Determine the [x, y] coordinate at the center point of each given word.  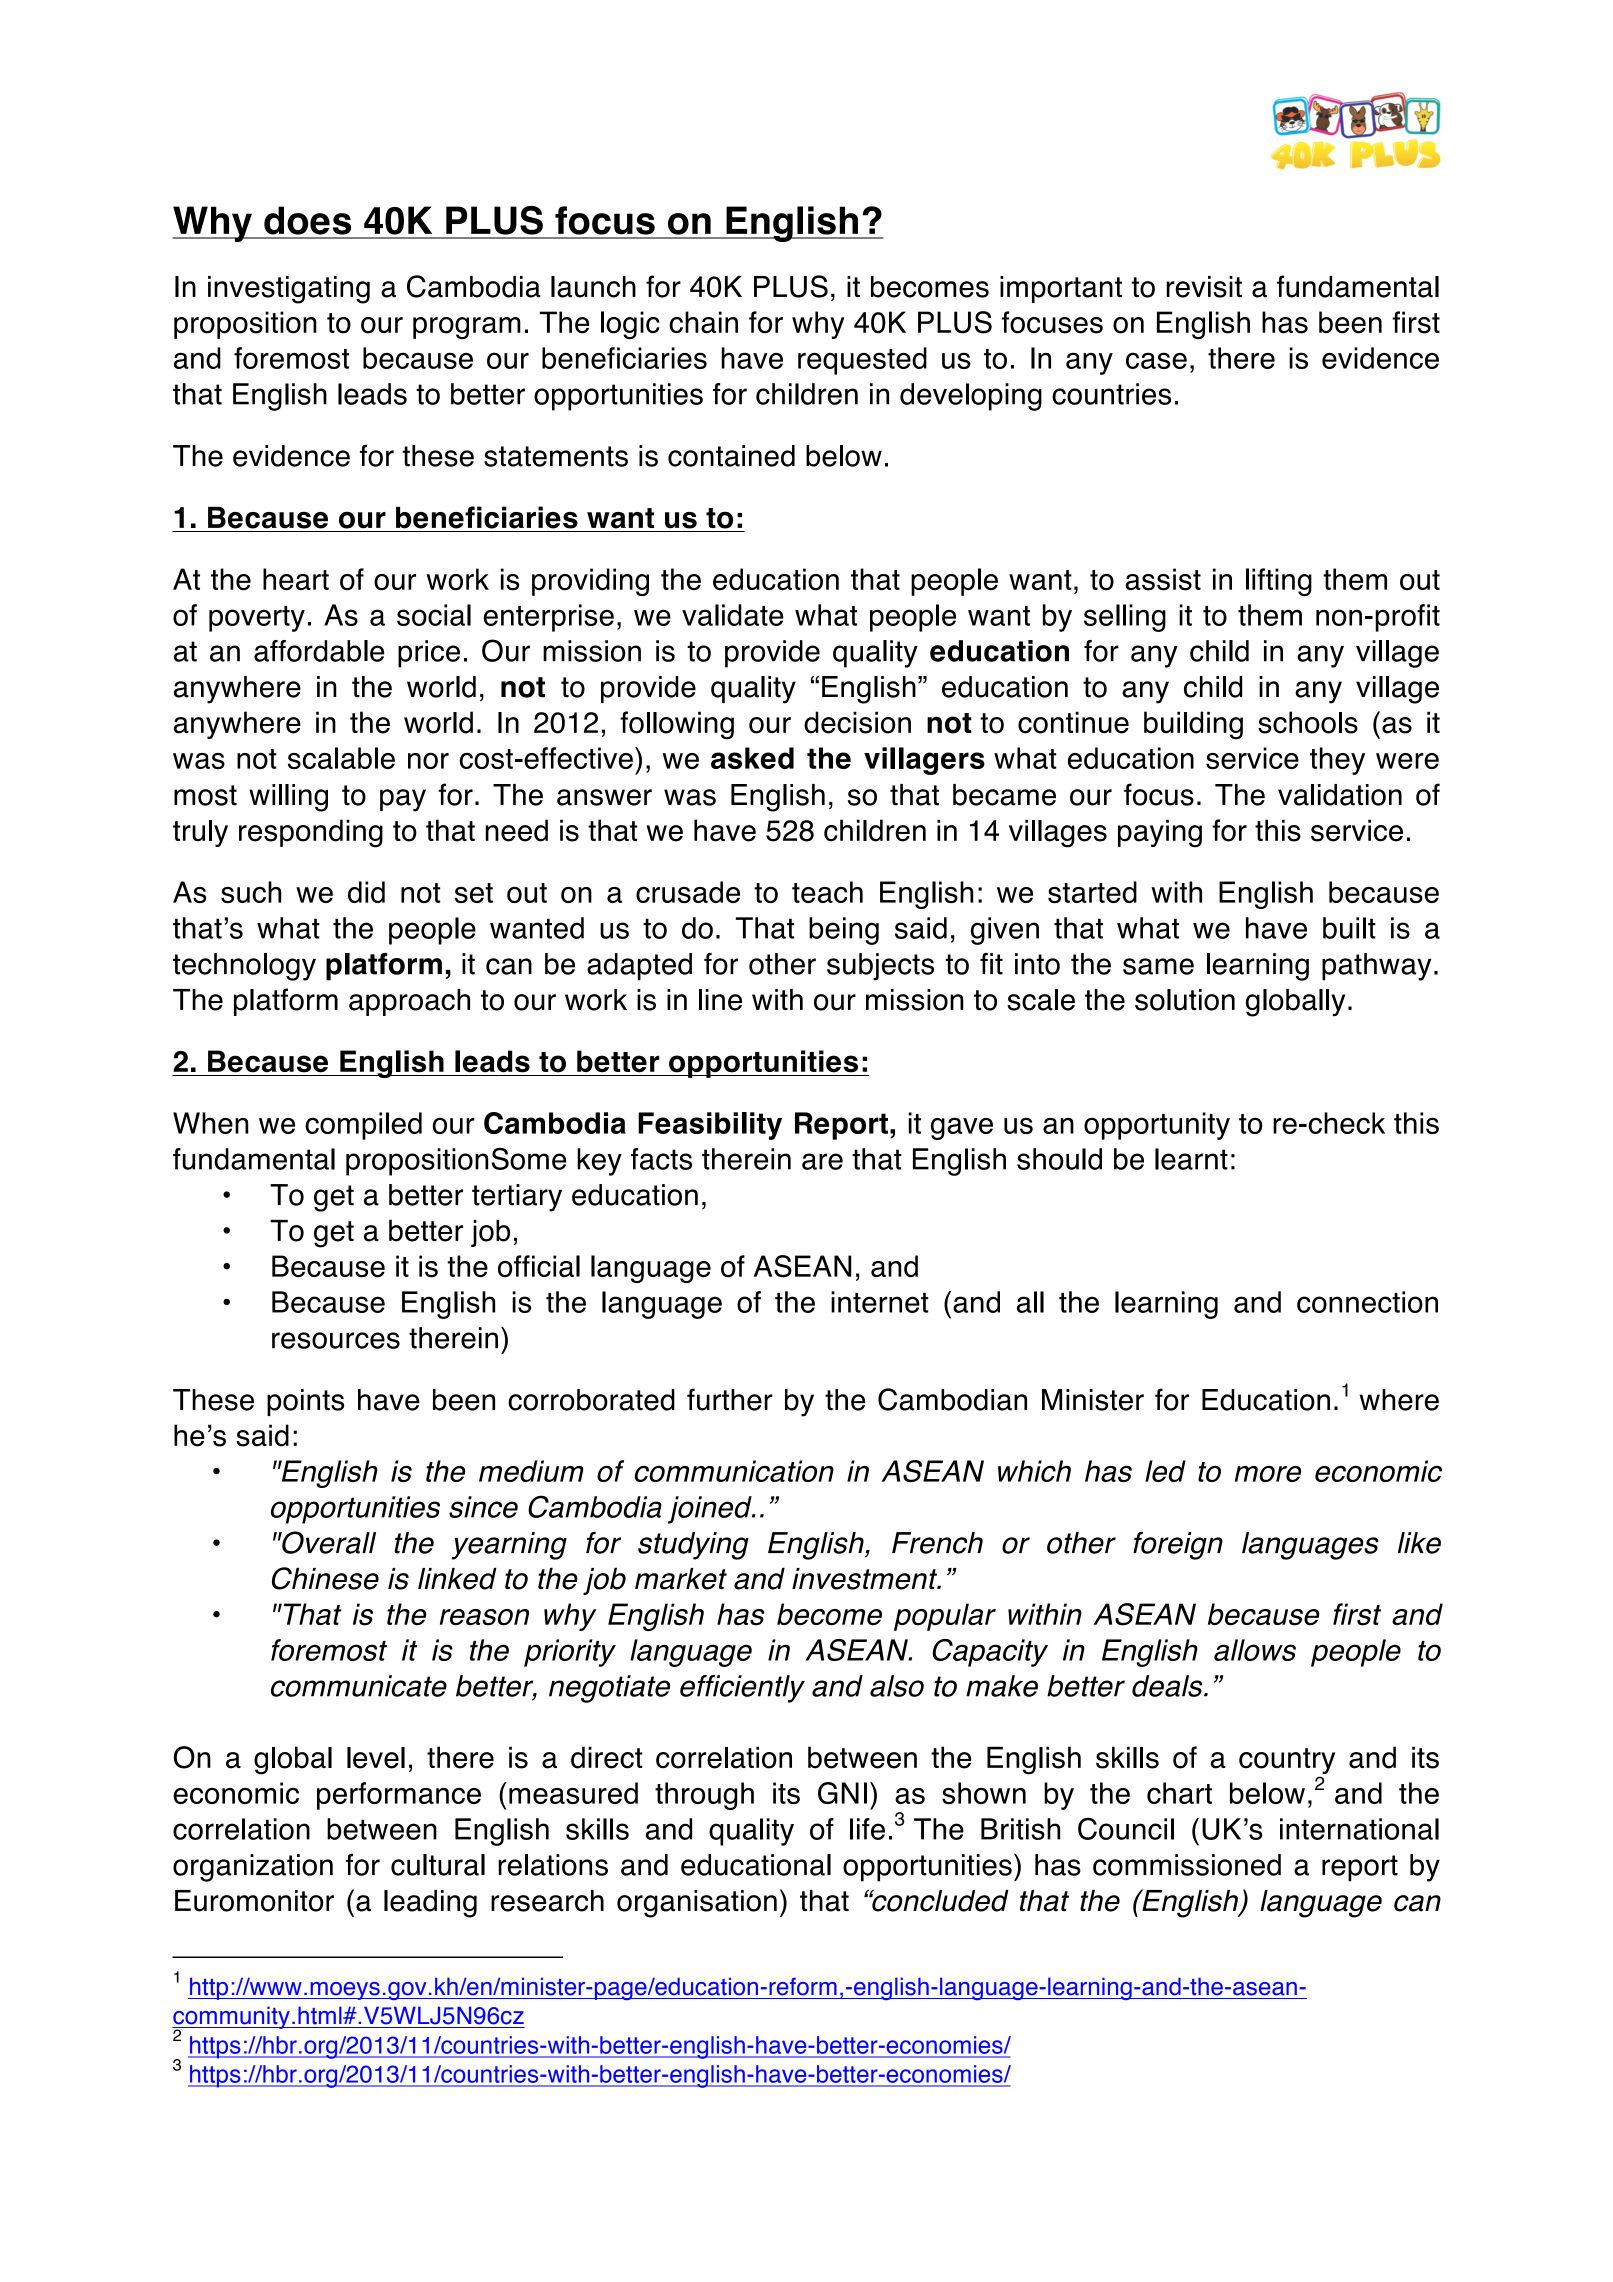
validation [1340, 795]
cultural [438, 1865]
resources [336, 1340]
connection [1367, 1302]
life [867, 1829]
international [1359, 1829]
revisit [1204, 287]
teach [827, 892]
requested [862, 361]
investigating [289, 290]
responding [311, 833]
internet [880, 1302]
